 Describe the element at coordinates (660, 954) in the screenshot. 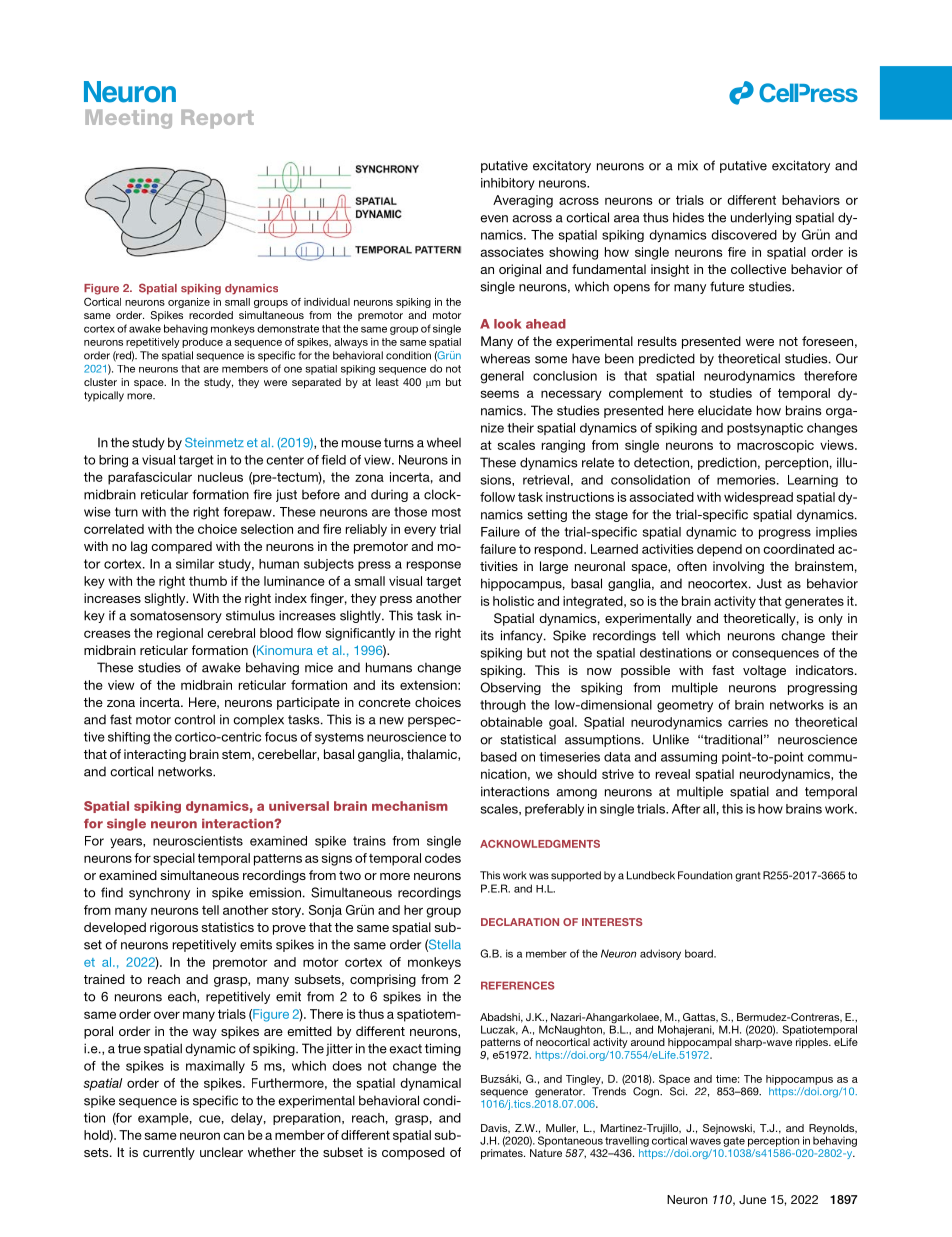

I see `advisory` at that location.
